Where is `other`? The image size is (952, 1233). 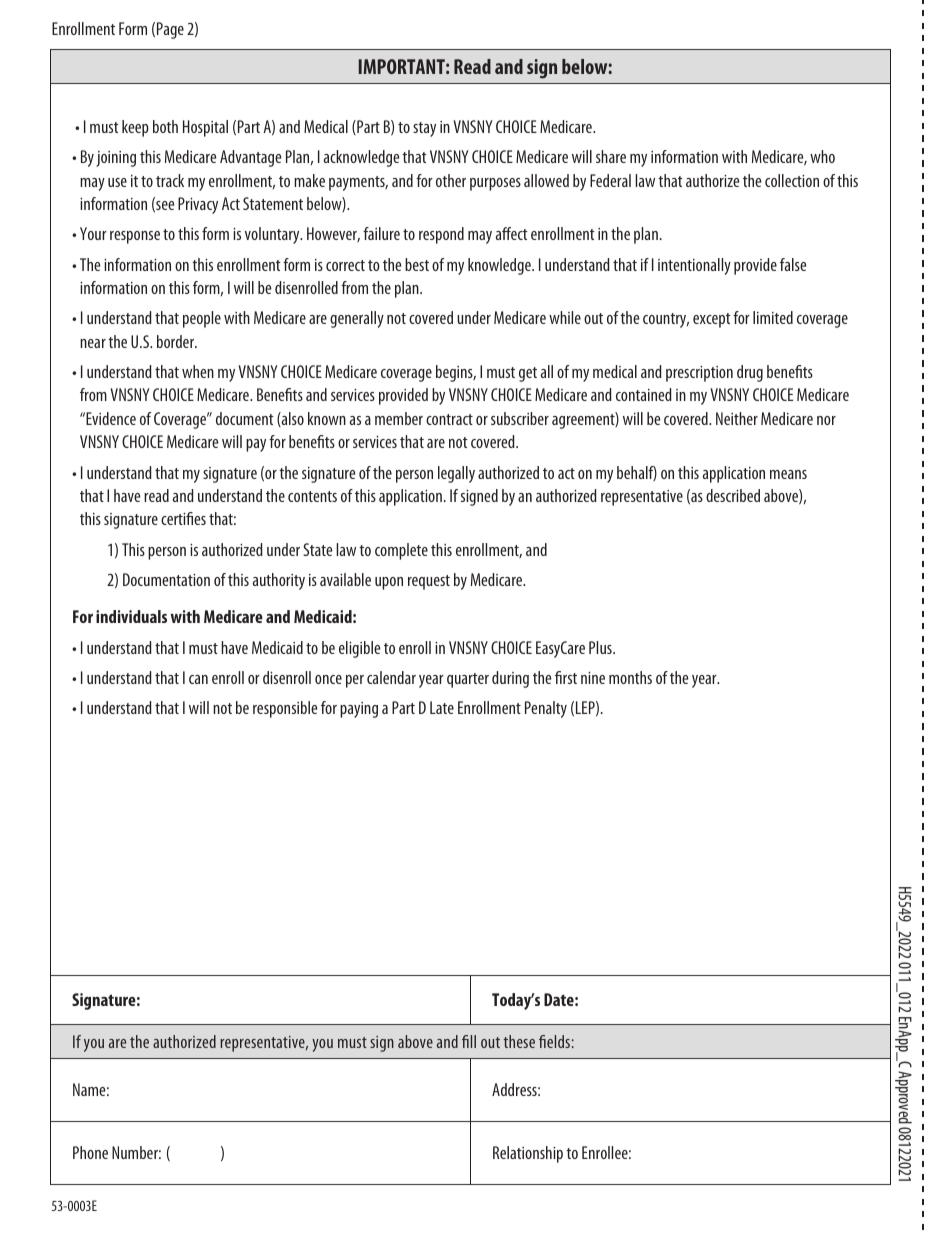
other is located at coordinates (451, 180).
